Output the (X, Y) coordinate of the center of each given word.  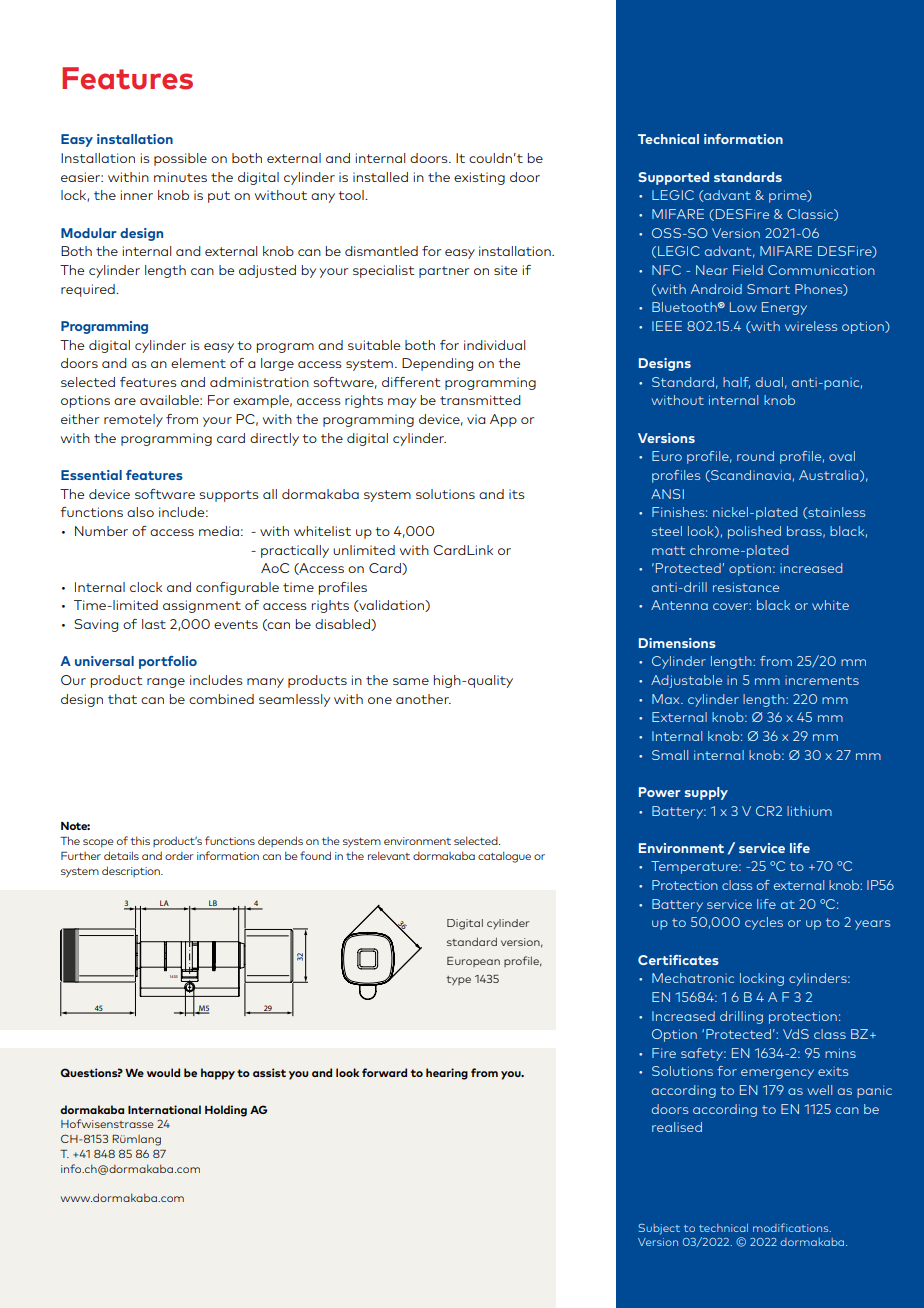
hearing (447, 1074)
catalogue (504, 857)
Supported (673, 178)
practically (295, 551)
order (179, 856)
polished (754, 532)
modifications (792, 1227)
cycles (764, 923)
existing (479, 178)
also (140, 512)
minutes (180, 177)
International (164, 1109)
